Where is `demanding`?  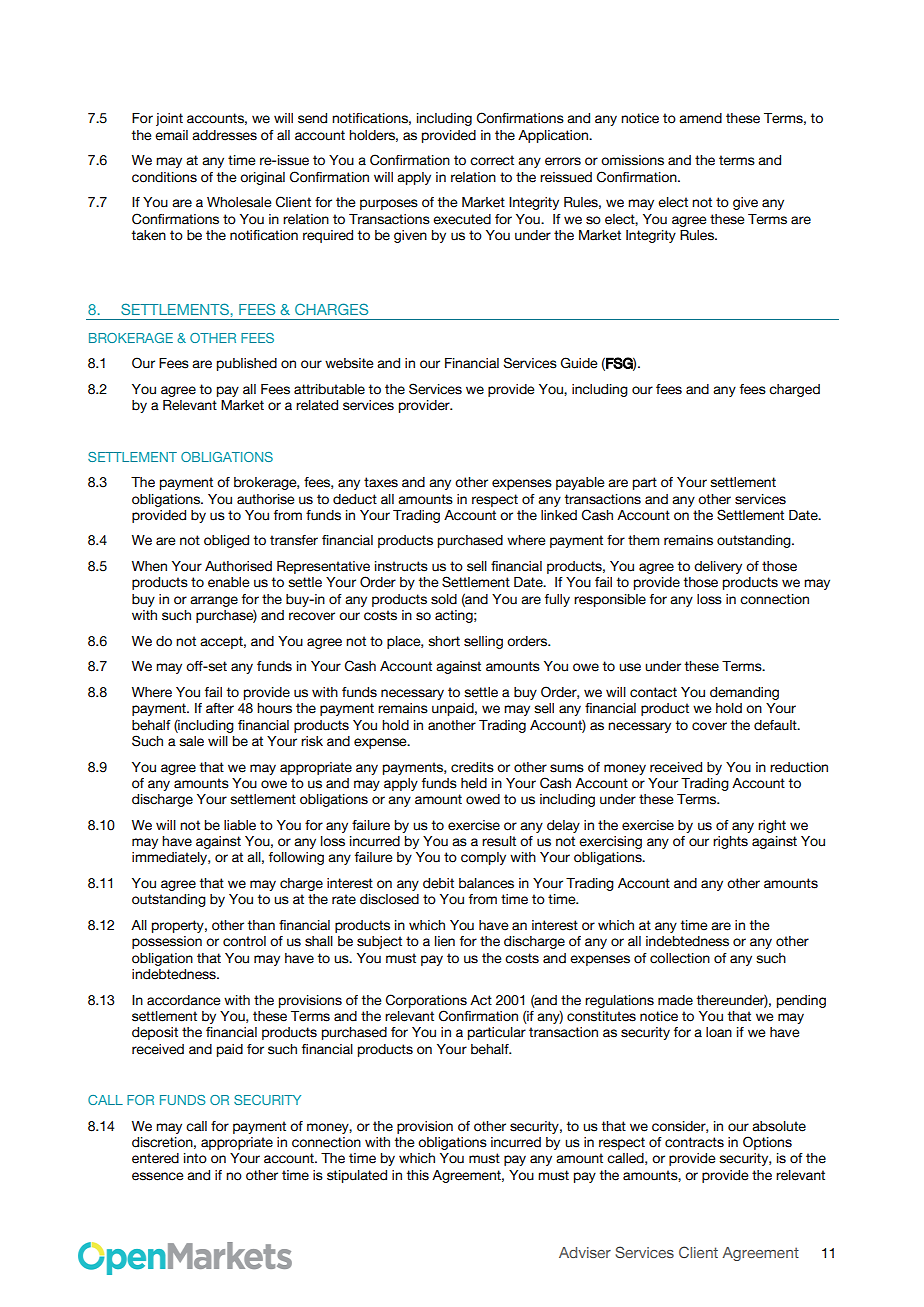
demanding is located at coordinates (744, 693).
